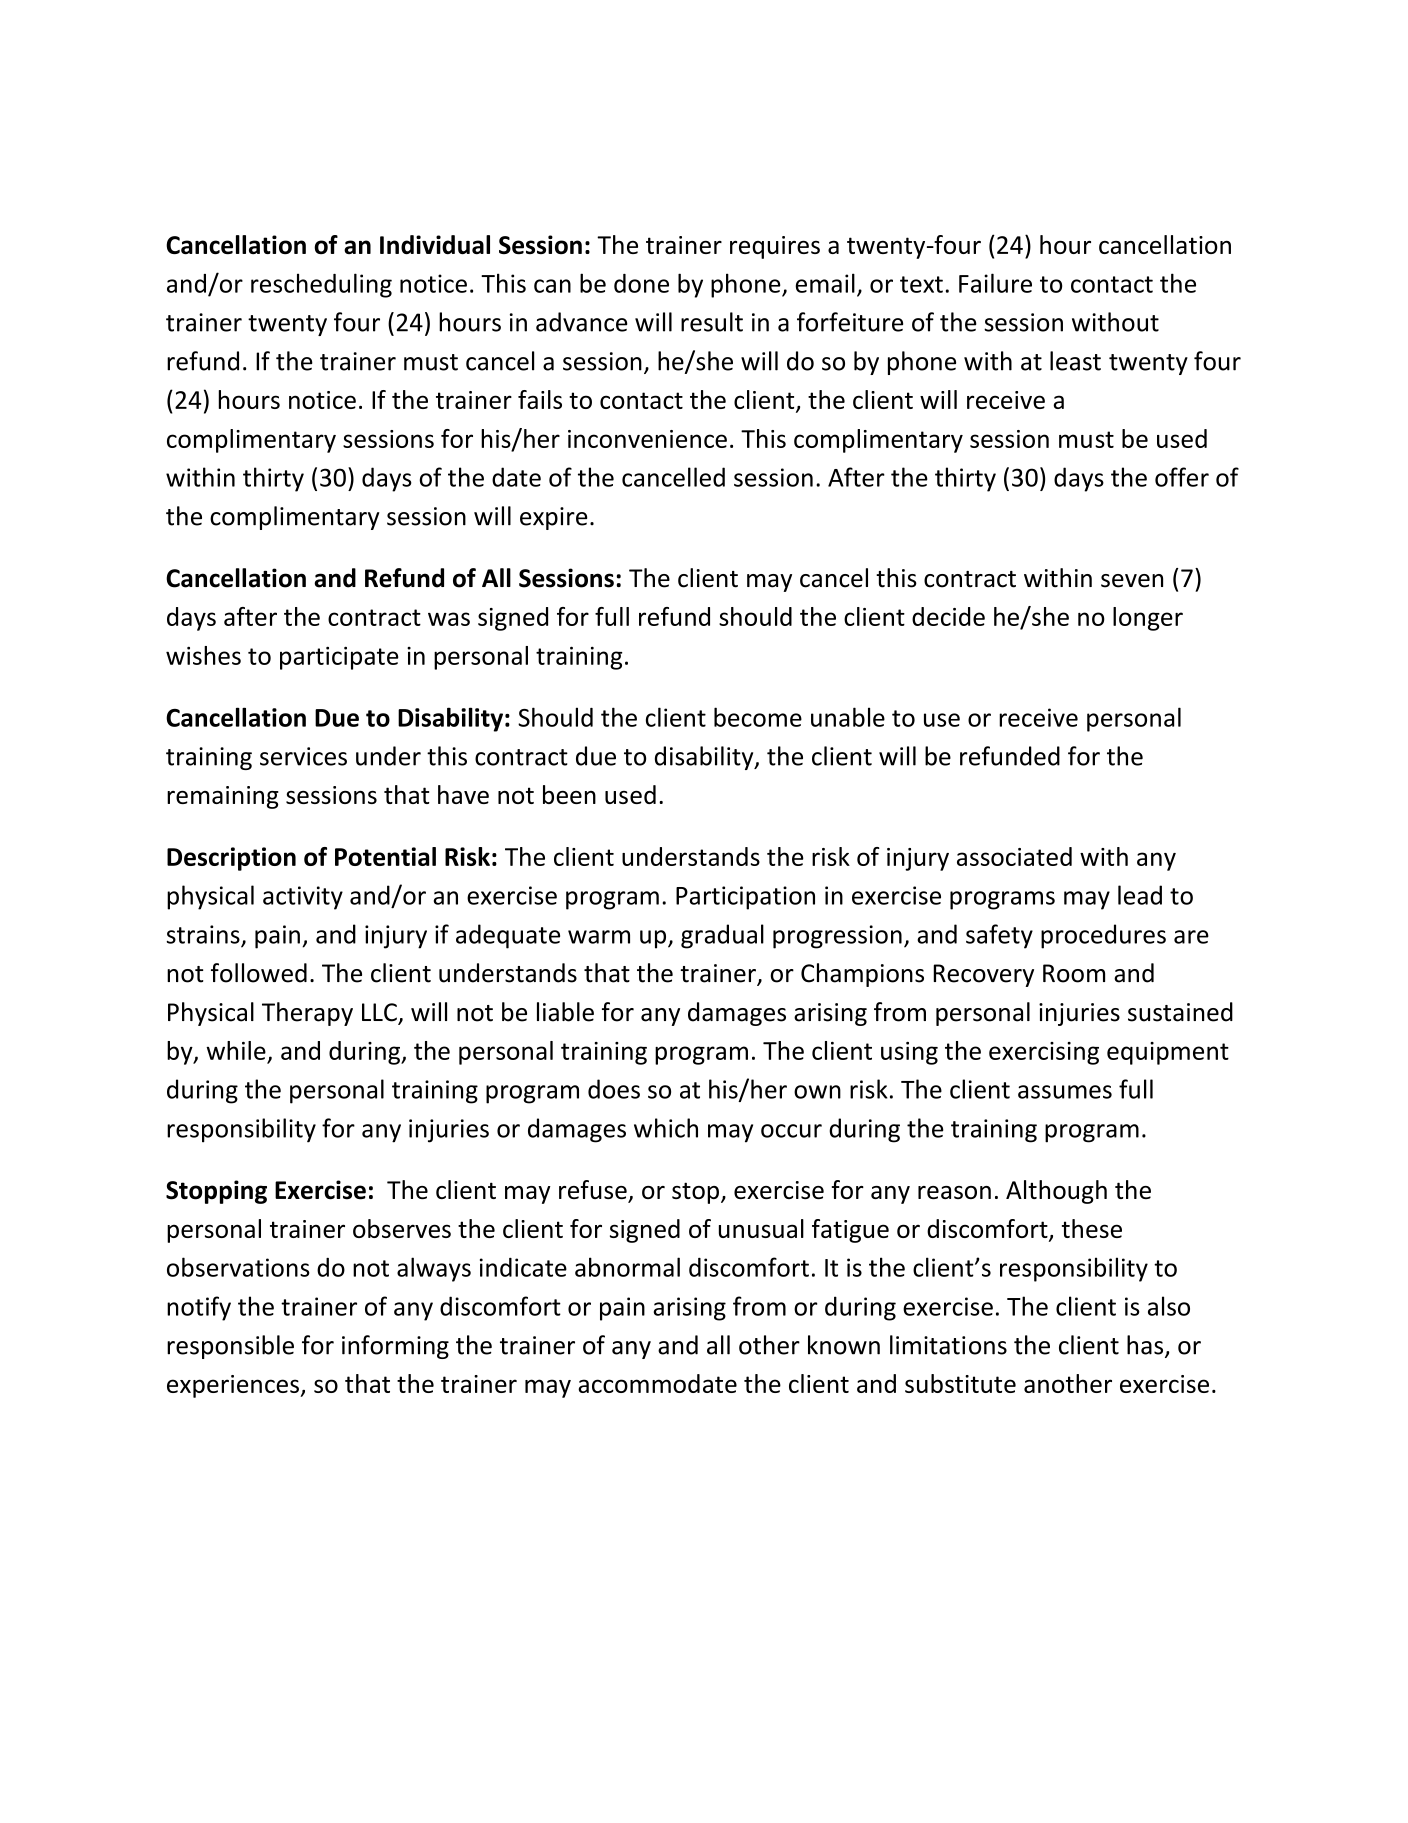  What do you see at coordinates (385, 856) in the document?
I see `Potential` at bounding box center [385, 856].
